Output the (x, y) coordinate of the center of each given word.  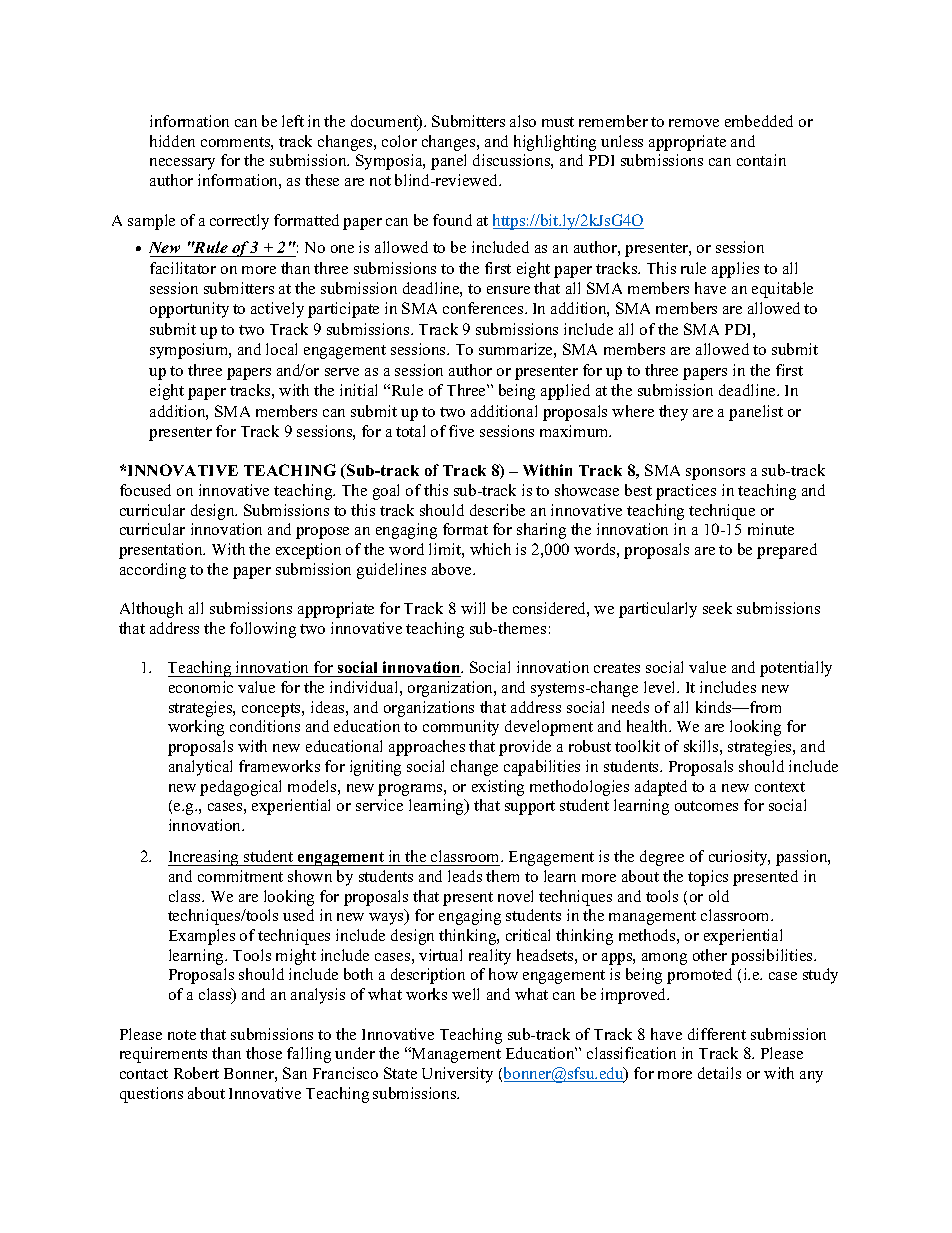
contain (761, 160)
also (523, 121)
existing (498, 788)
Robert (196, 1073)
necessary (182, 164)
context (780, 787)
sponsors (715, 474)
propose (322, 533)
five (461, 431)
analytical (200, 768)
